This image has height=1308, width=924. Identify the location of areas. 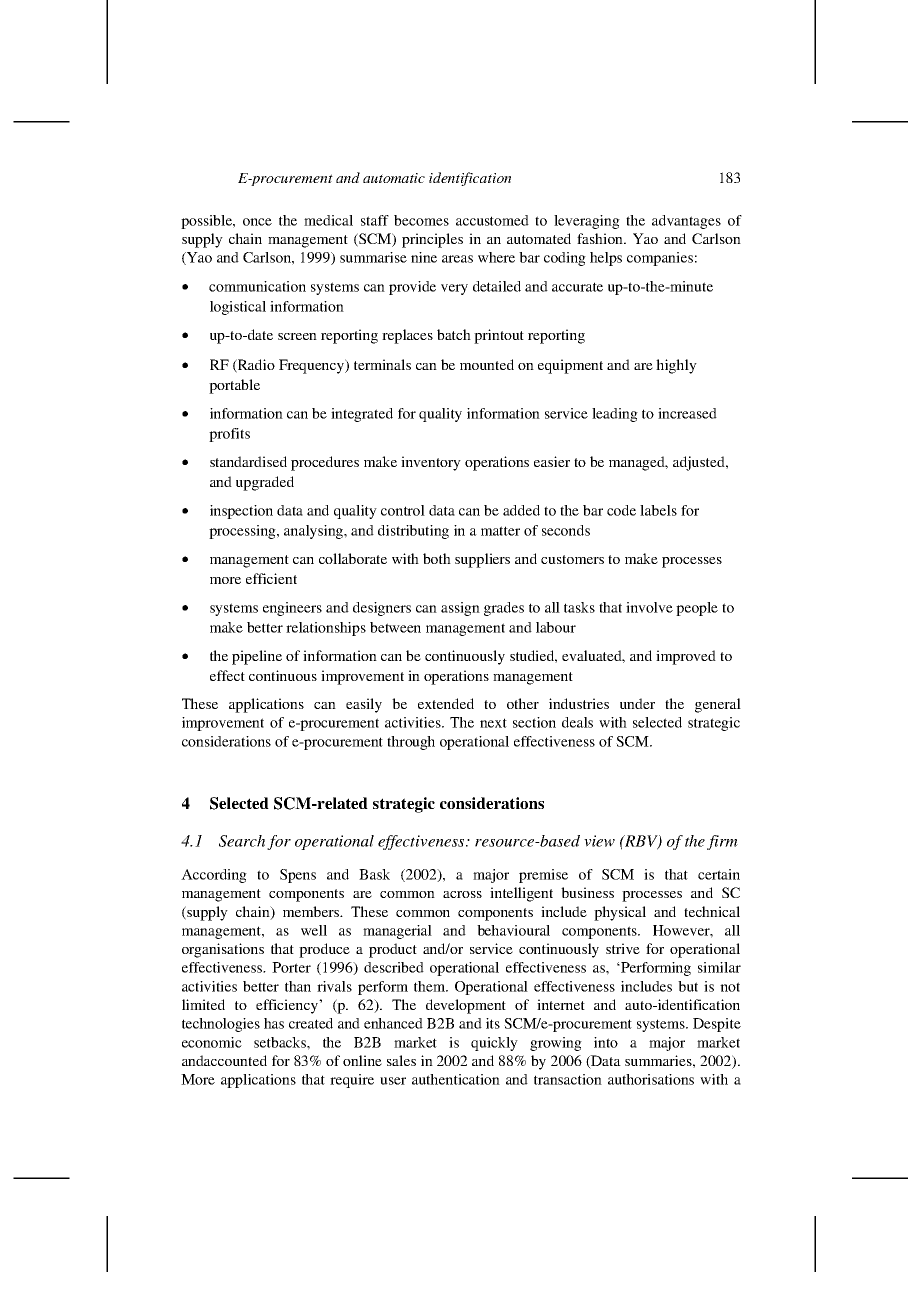
(457, 259).
